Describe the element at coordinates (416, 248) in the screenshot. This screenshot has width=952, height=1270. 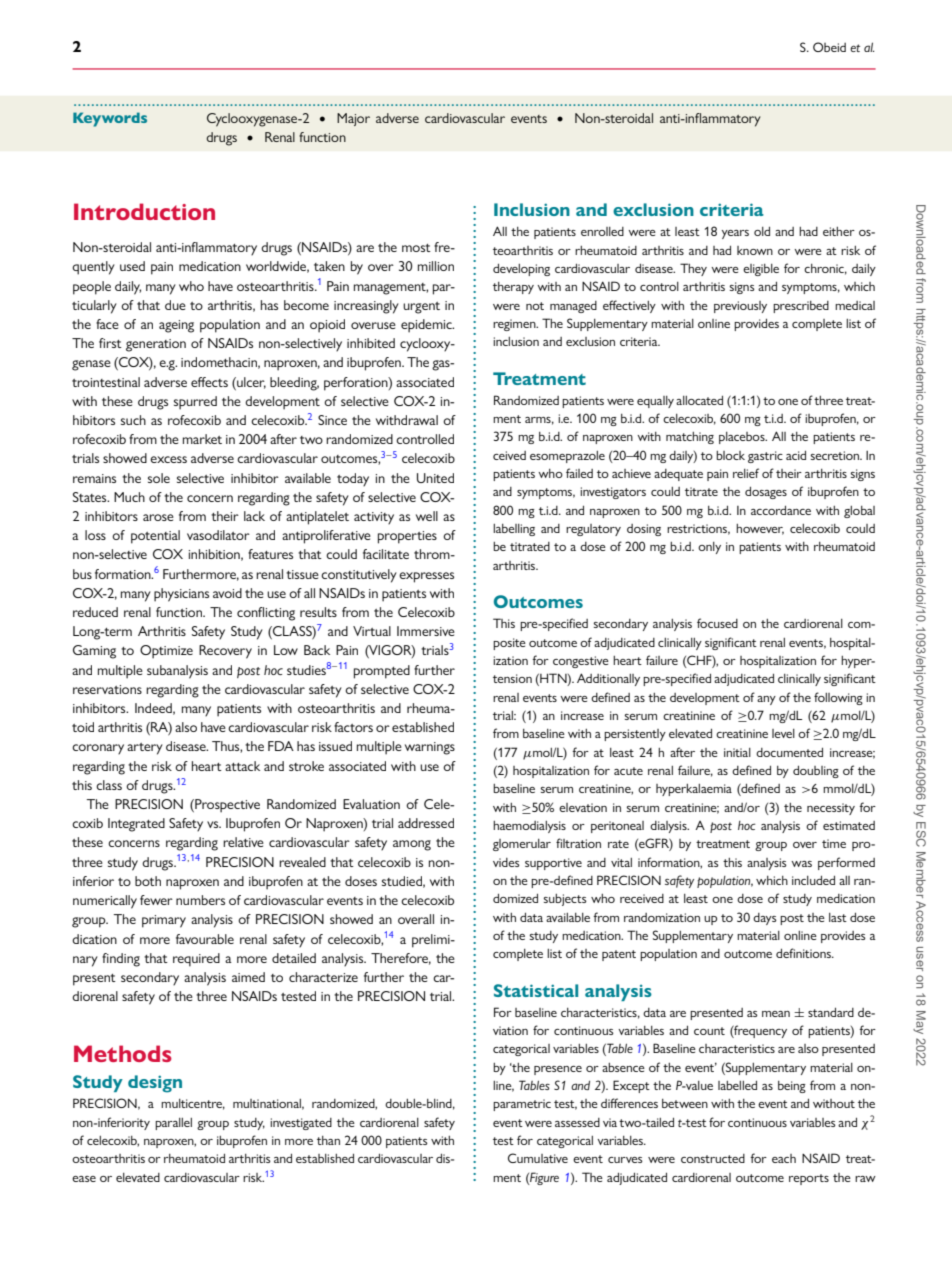
I see `most` at that location.
